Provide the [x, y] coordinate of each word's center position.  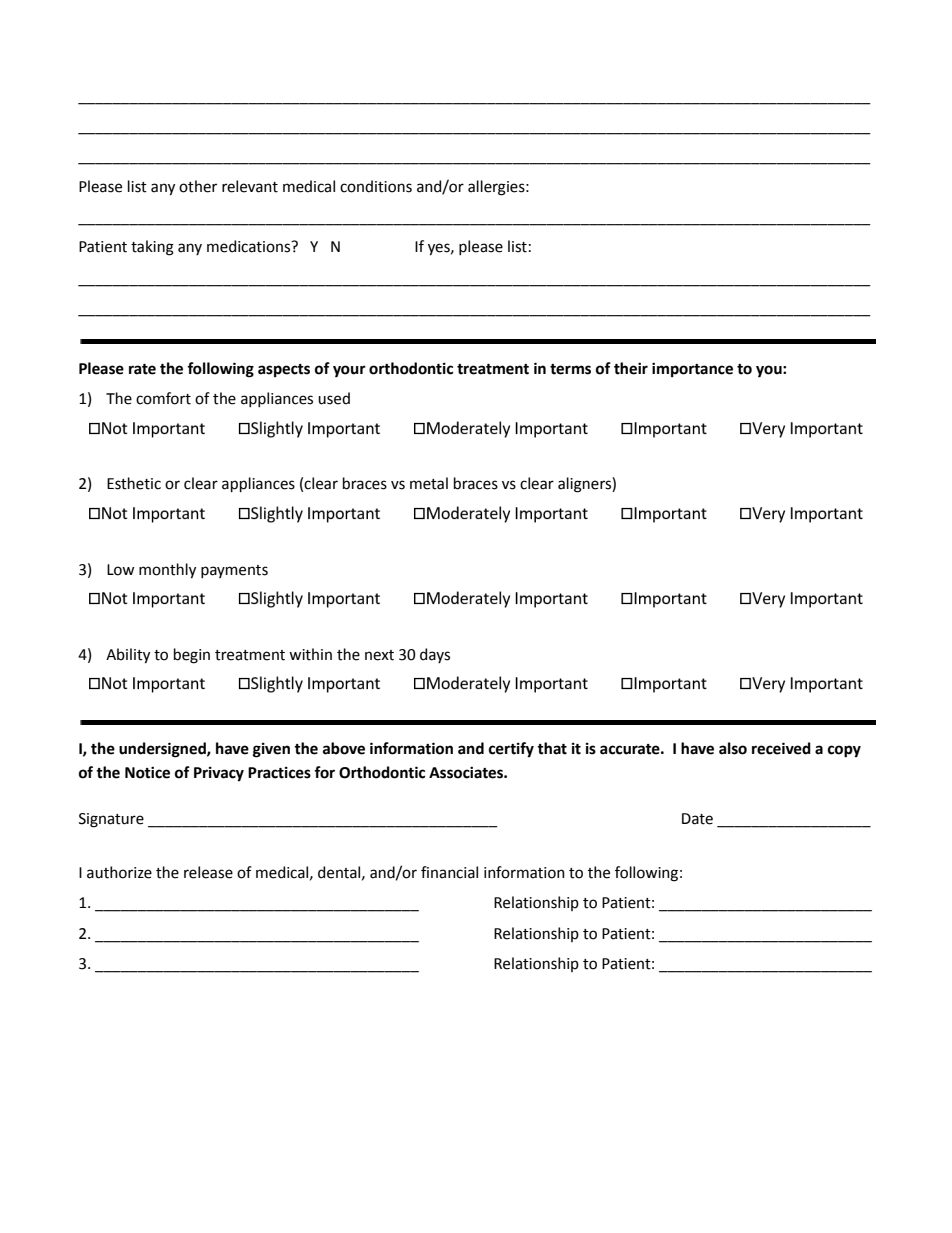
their [631, 368]
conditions [376, 186]
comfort [163, 398]
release [208, 872]
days [435, 655]
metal [429, 483]
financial [449, 872]
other [198, 186]
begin [192, 656]
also [733, 748]
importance [692, 369]
